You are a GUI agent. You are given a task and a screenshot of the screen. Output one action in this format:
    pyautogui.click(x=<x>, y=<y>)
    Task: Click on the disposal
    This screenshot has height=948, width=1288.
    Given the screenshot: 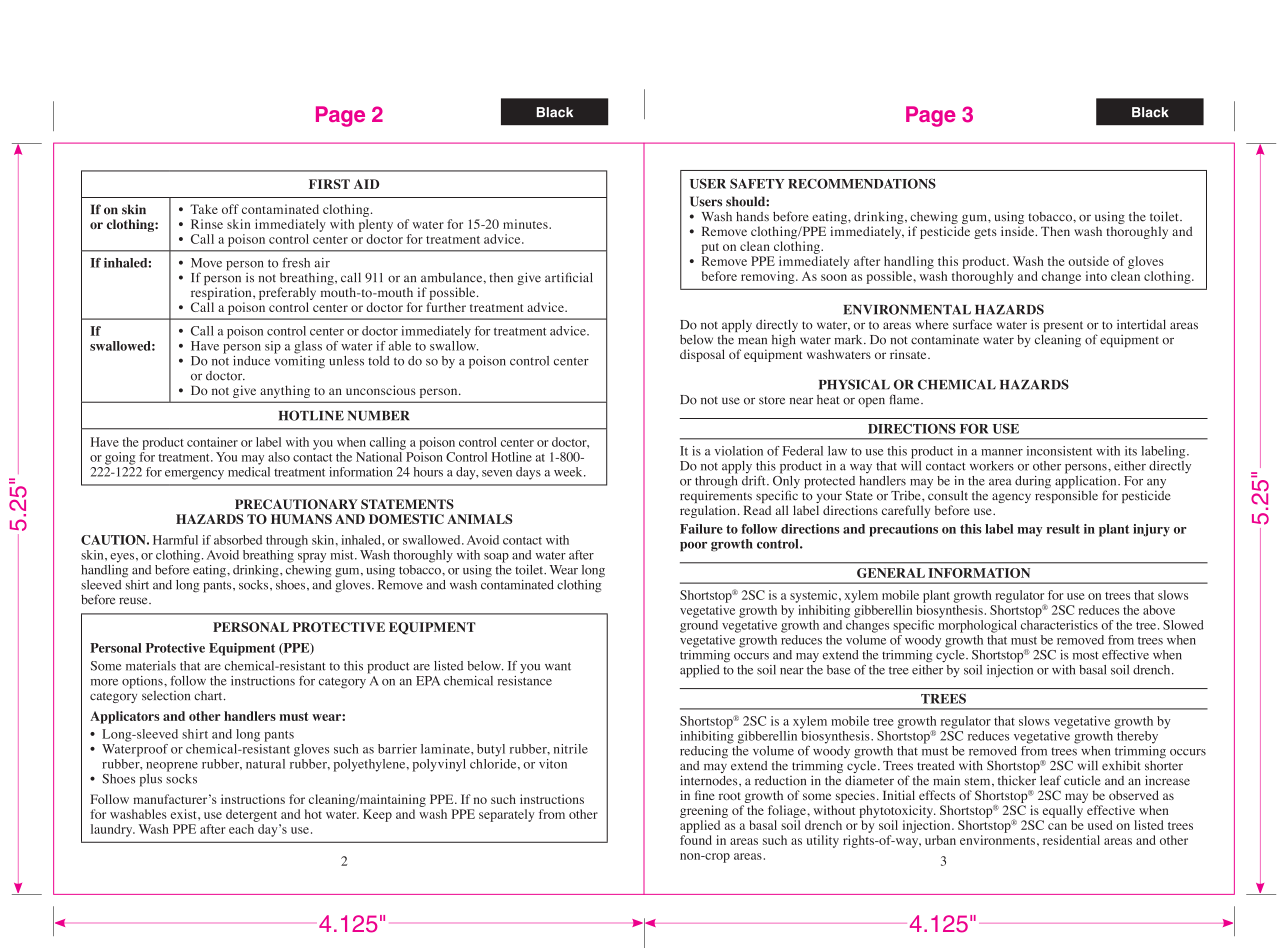 What is the action you would take?
    pyautogui.click(x=702, y=355)
